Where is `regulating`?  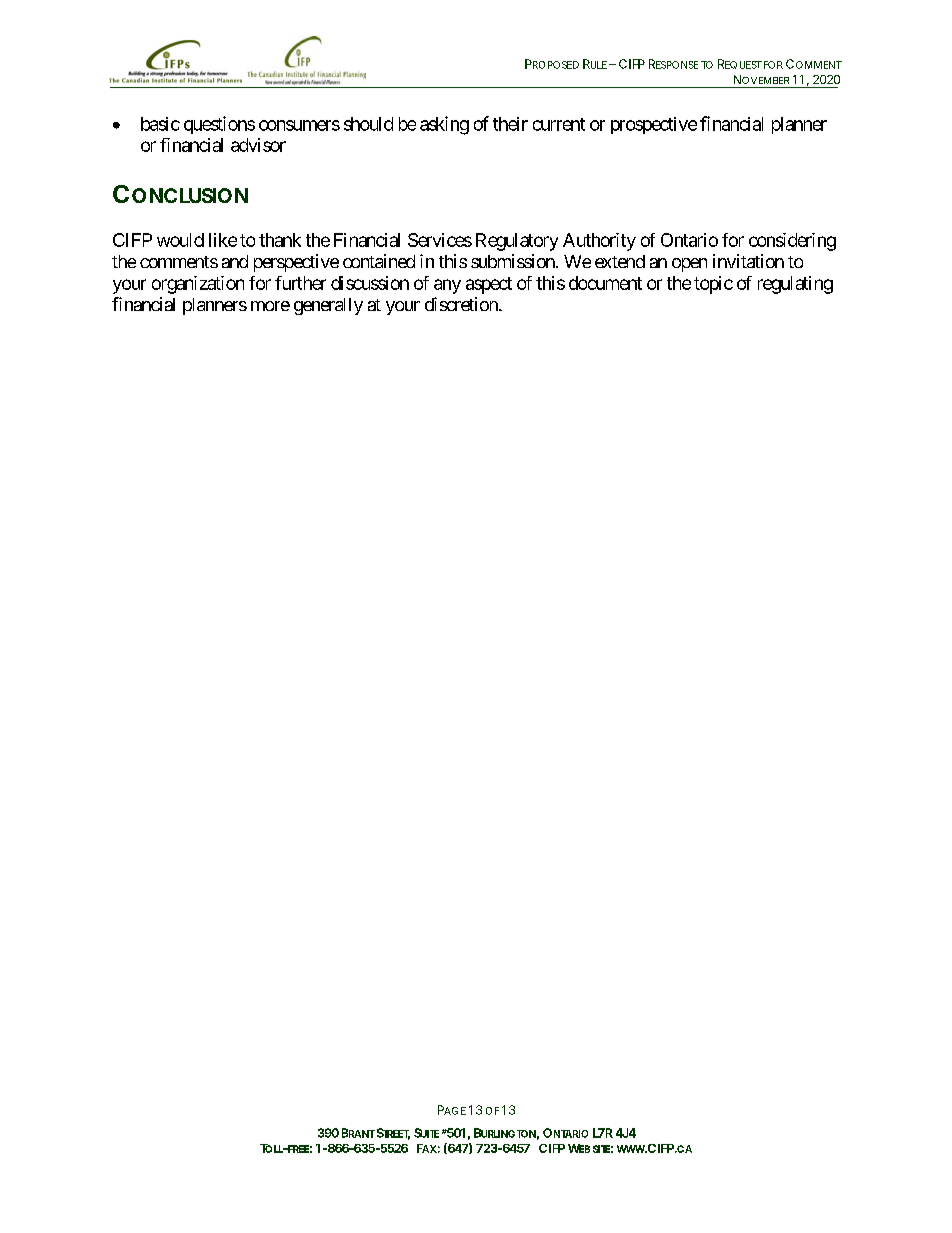 regulating is located at coordinates (795, 285).
